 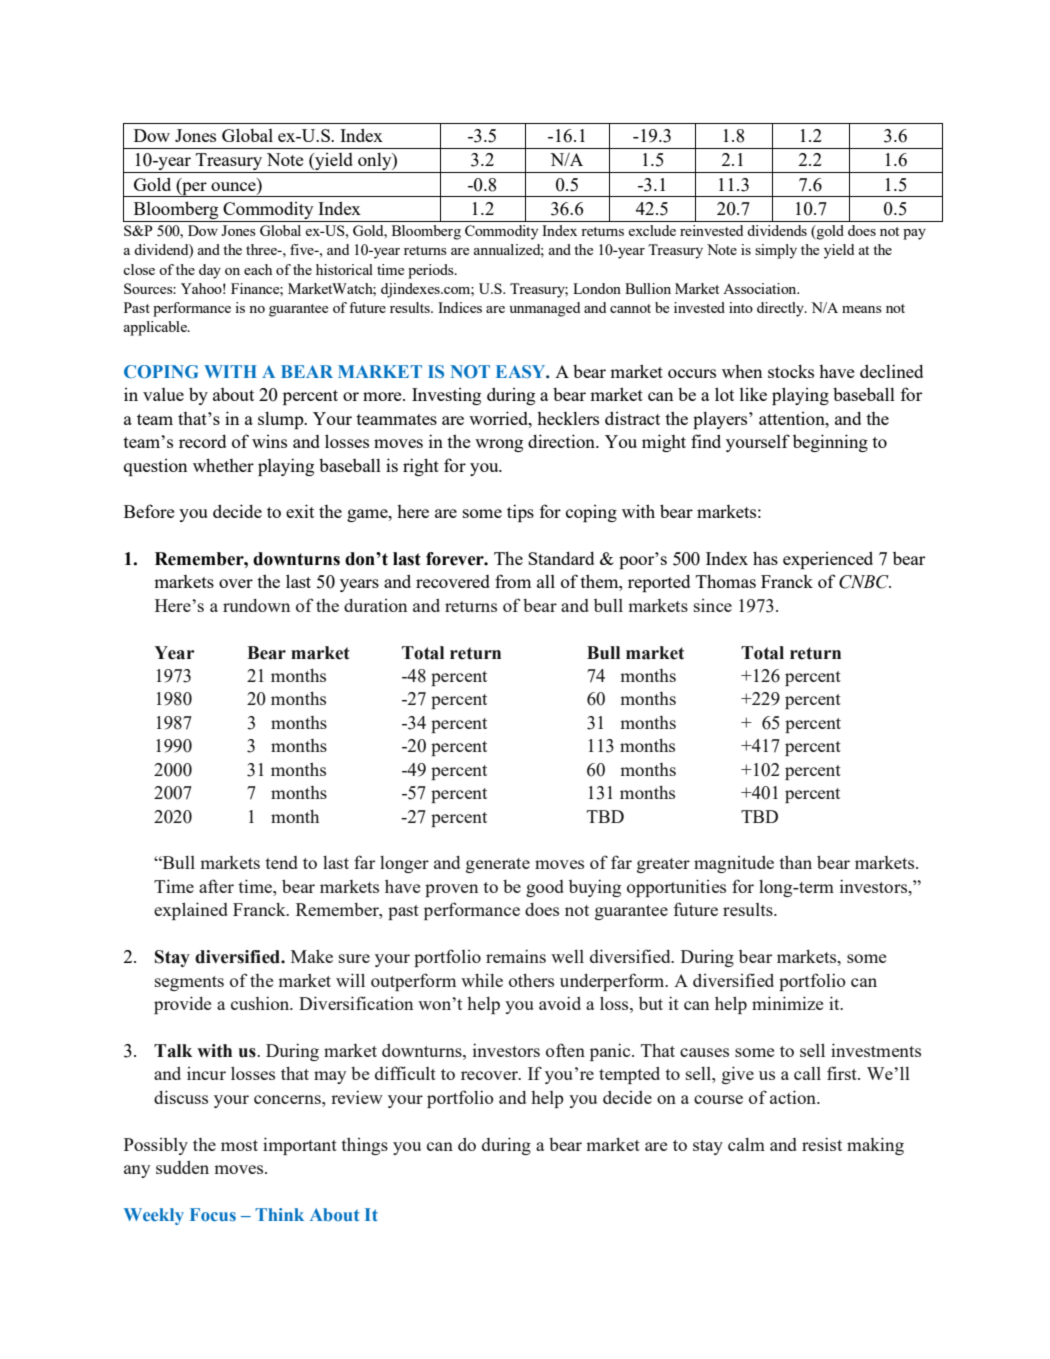 I want to click on experienced, so click(x=828, y=560).
